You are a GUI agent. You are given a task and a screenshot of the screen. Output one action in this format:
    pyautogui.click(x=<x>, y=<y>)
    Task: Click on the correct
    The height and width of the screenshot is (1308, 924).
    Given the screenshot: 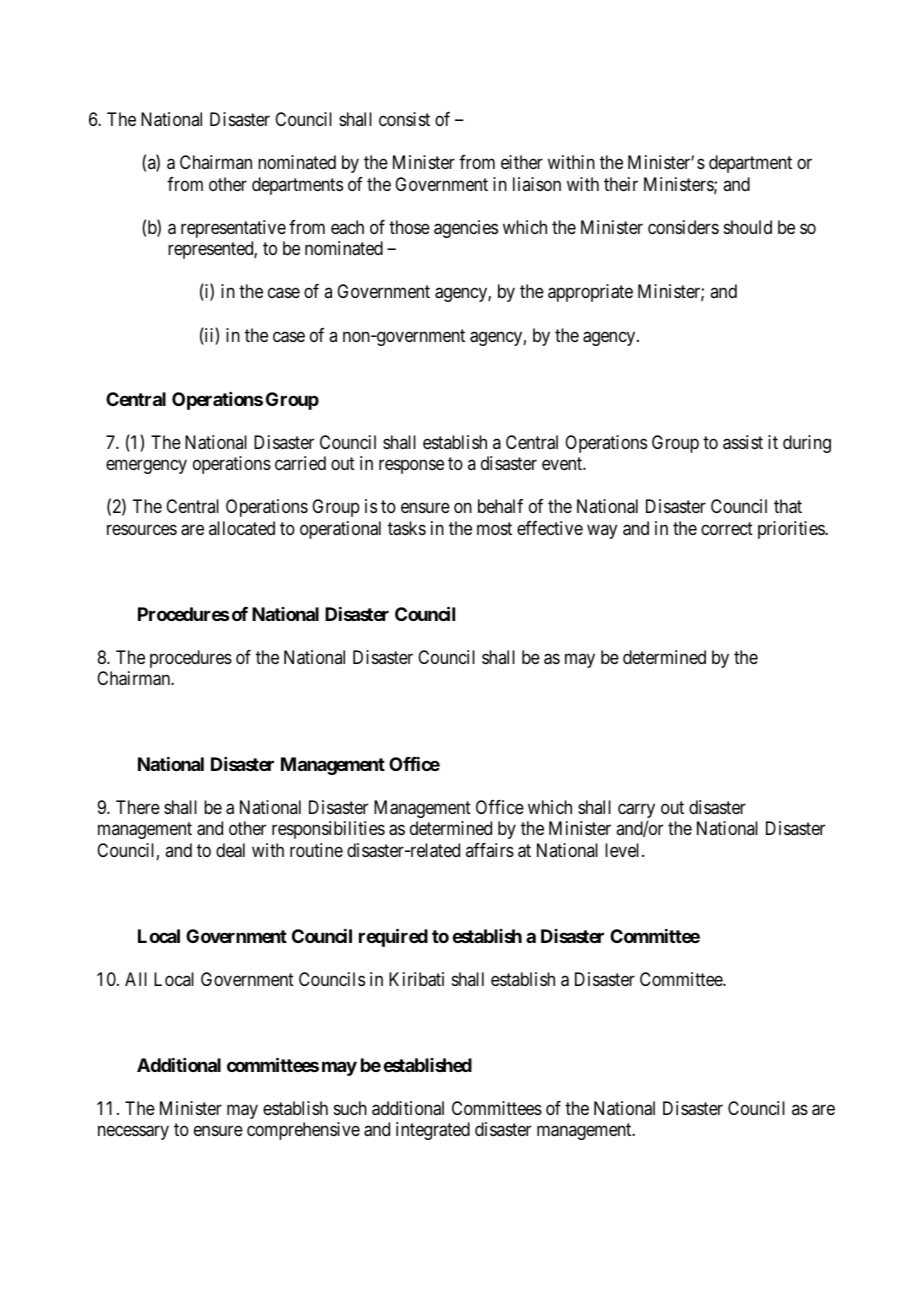 What is the action you would take?
    pyautogui.click(x=727, y=528)
